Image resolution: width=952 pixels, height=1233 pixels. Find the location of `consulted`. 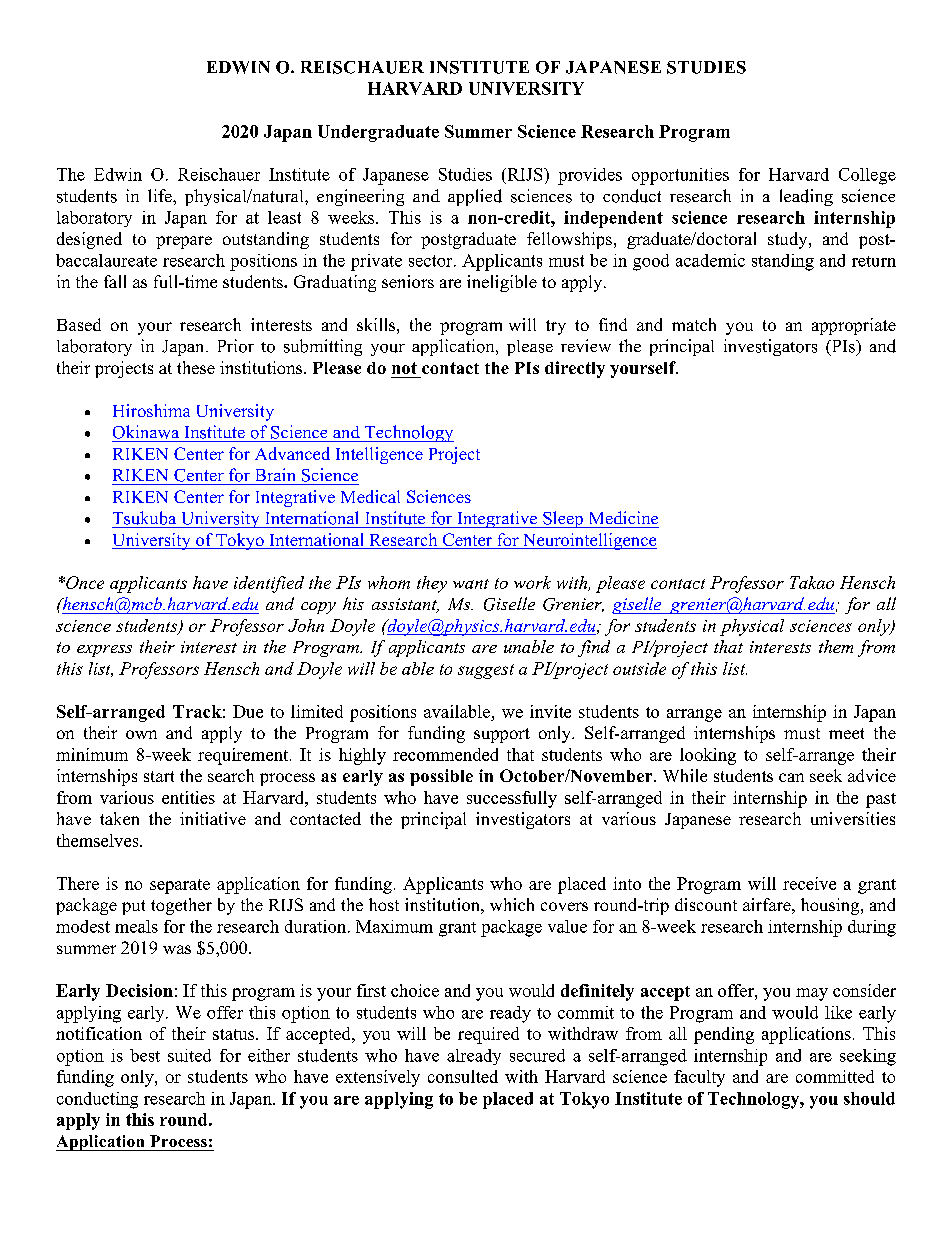

consulted is located at coordinates (463, 1076).
